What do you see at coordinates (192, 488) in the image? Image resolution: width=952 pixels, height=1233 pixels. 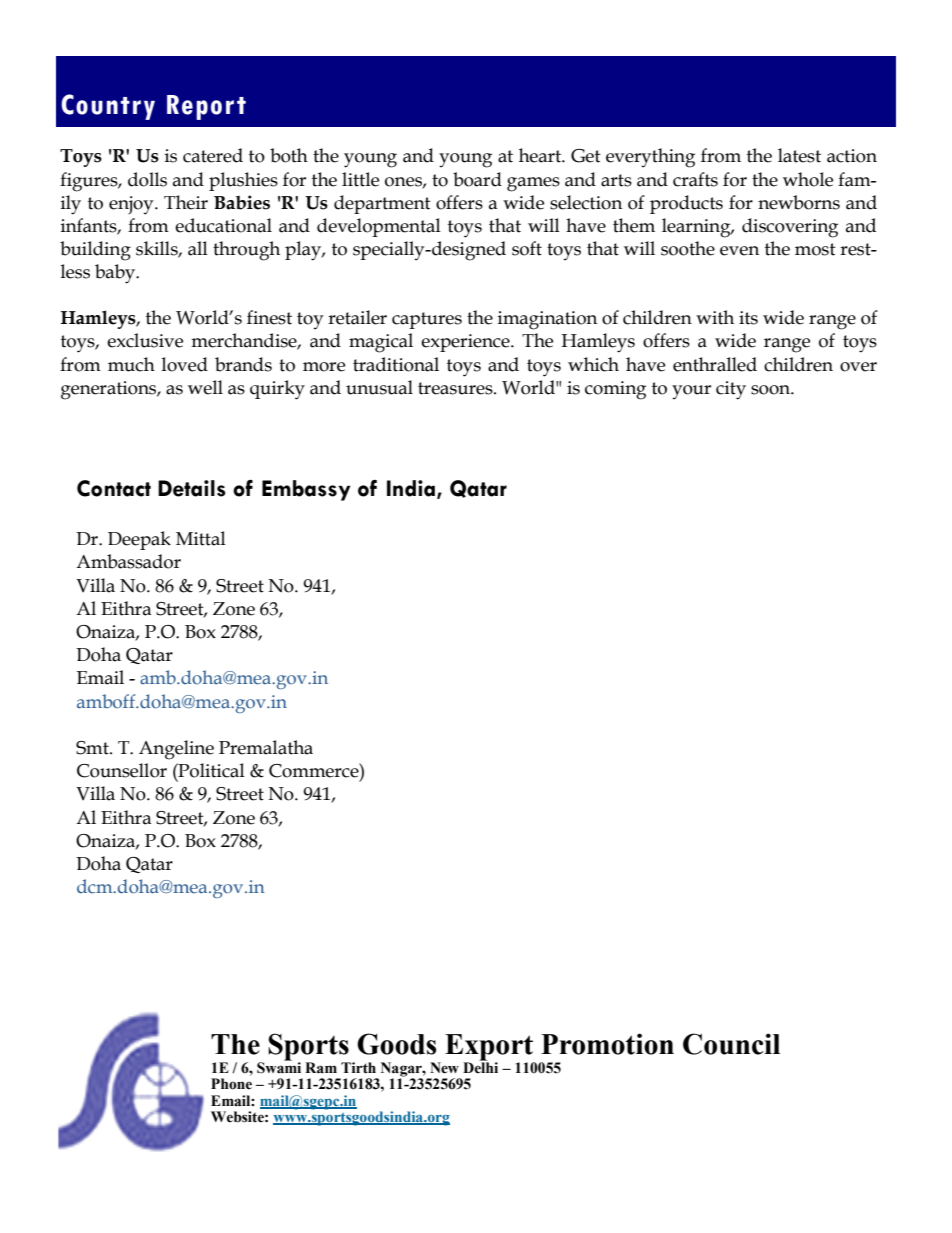 I see `Details` at bounding box center [192, 488].
